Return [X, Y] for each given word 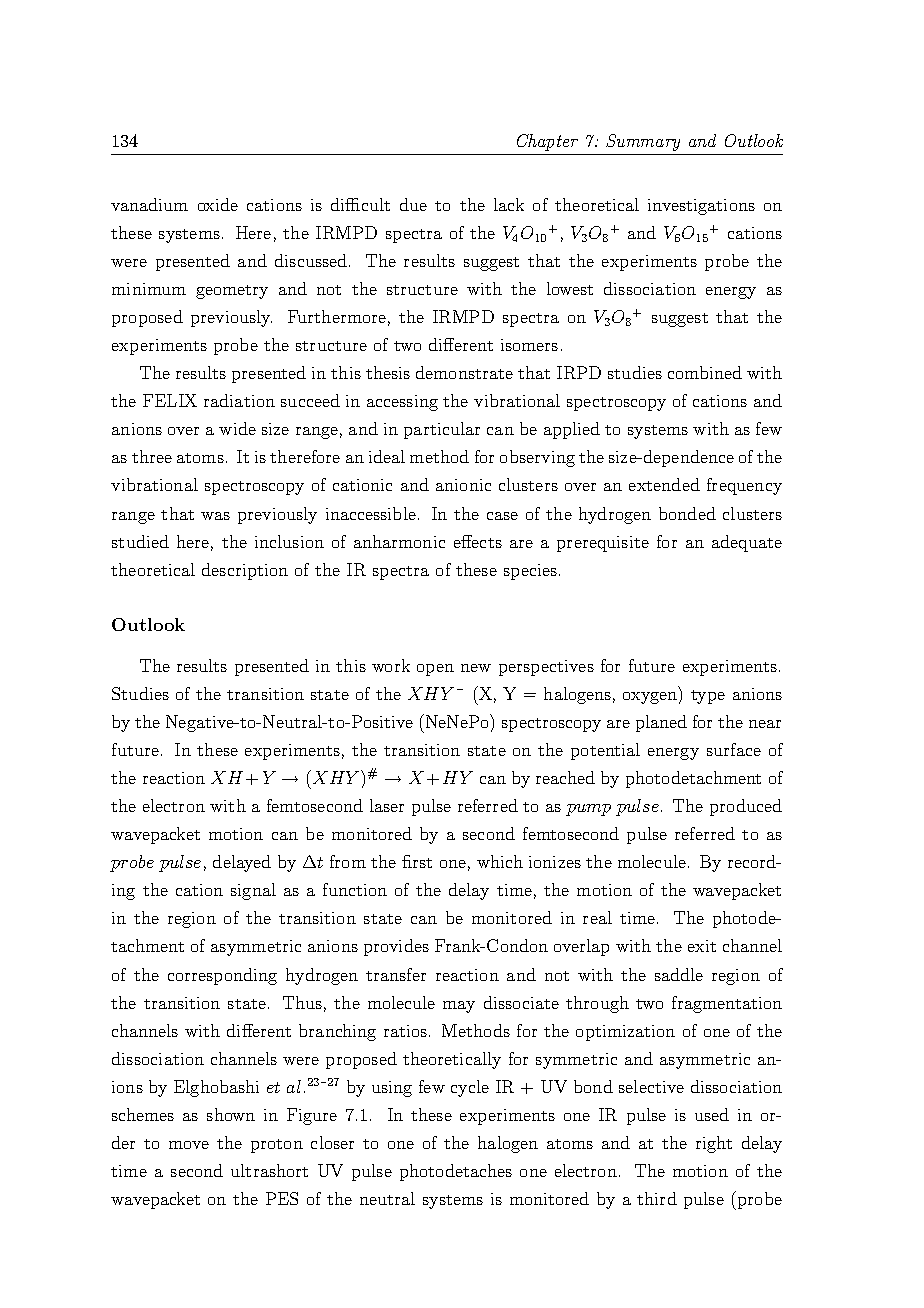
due [413, 204]
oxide [218, 204]
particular [442, 430]
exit [702, 946]
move [189, 1145]
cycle [470, 1088]
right [714, 1144]
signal [253, 891]
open [435, 670]
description [245, 571]
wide [237, 428]
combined [705, 372]
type [708, 697]
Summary [643, 142]
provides [396, 947]
